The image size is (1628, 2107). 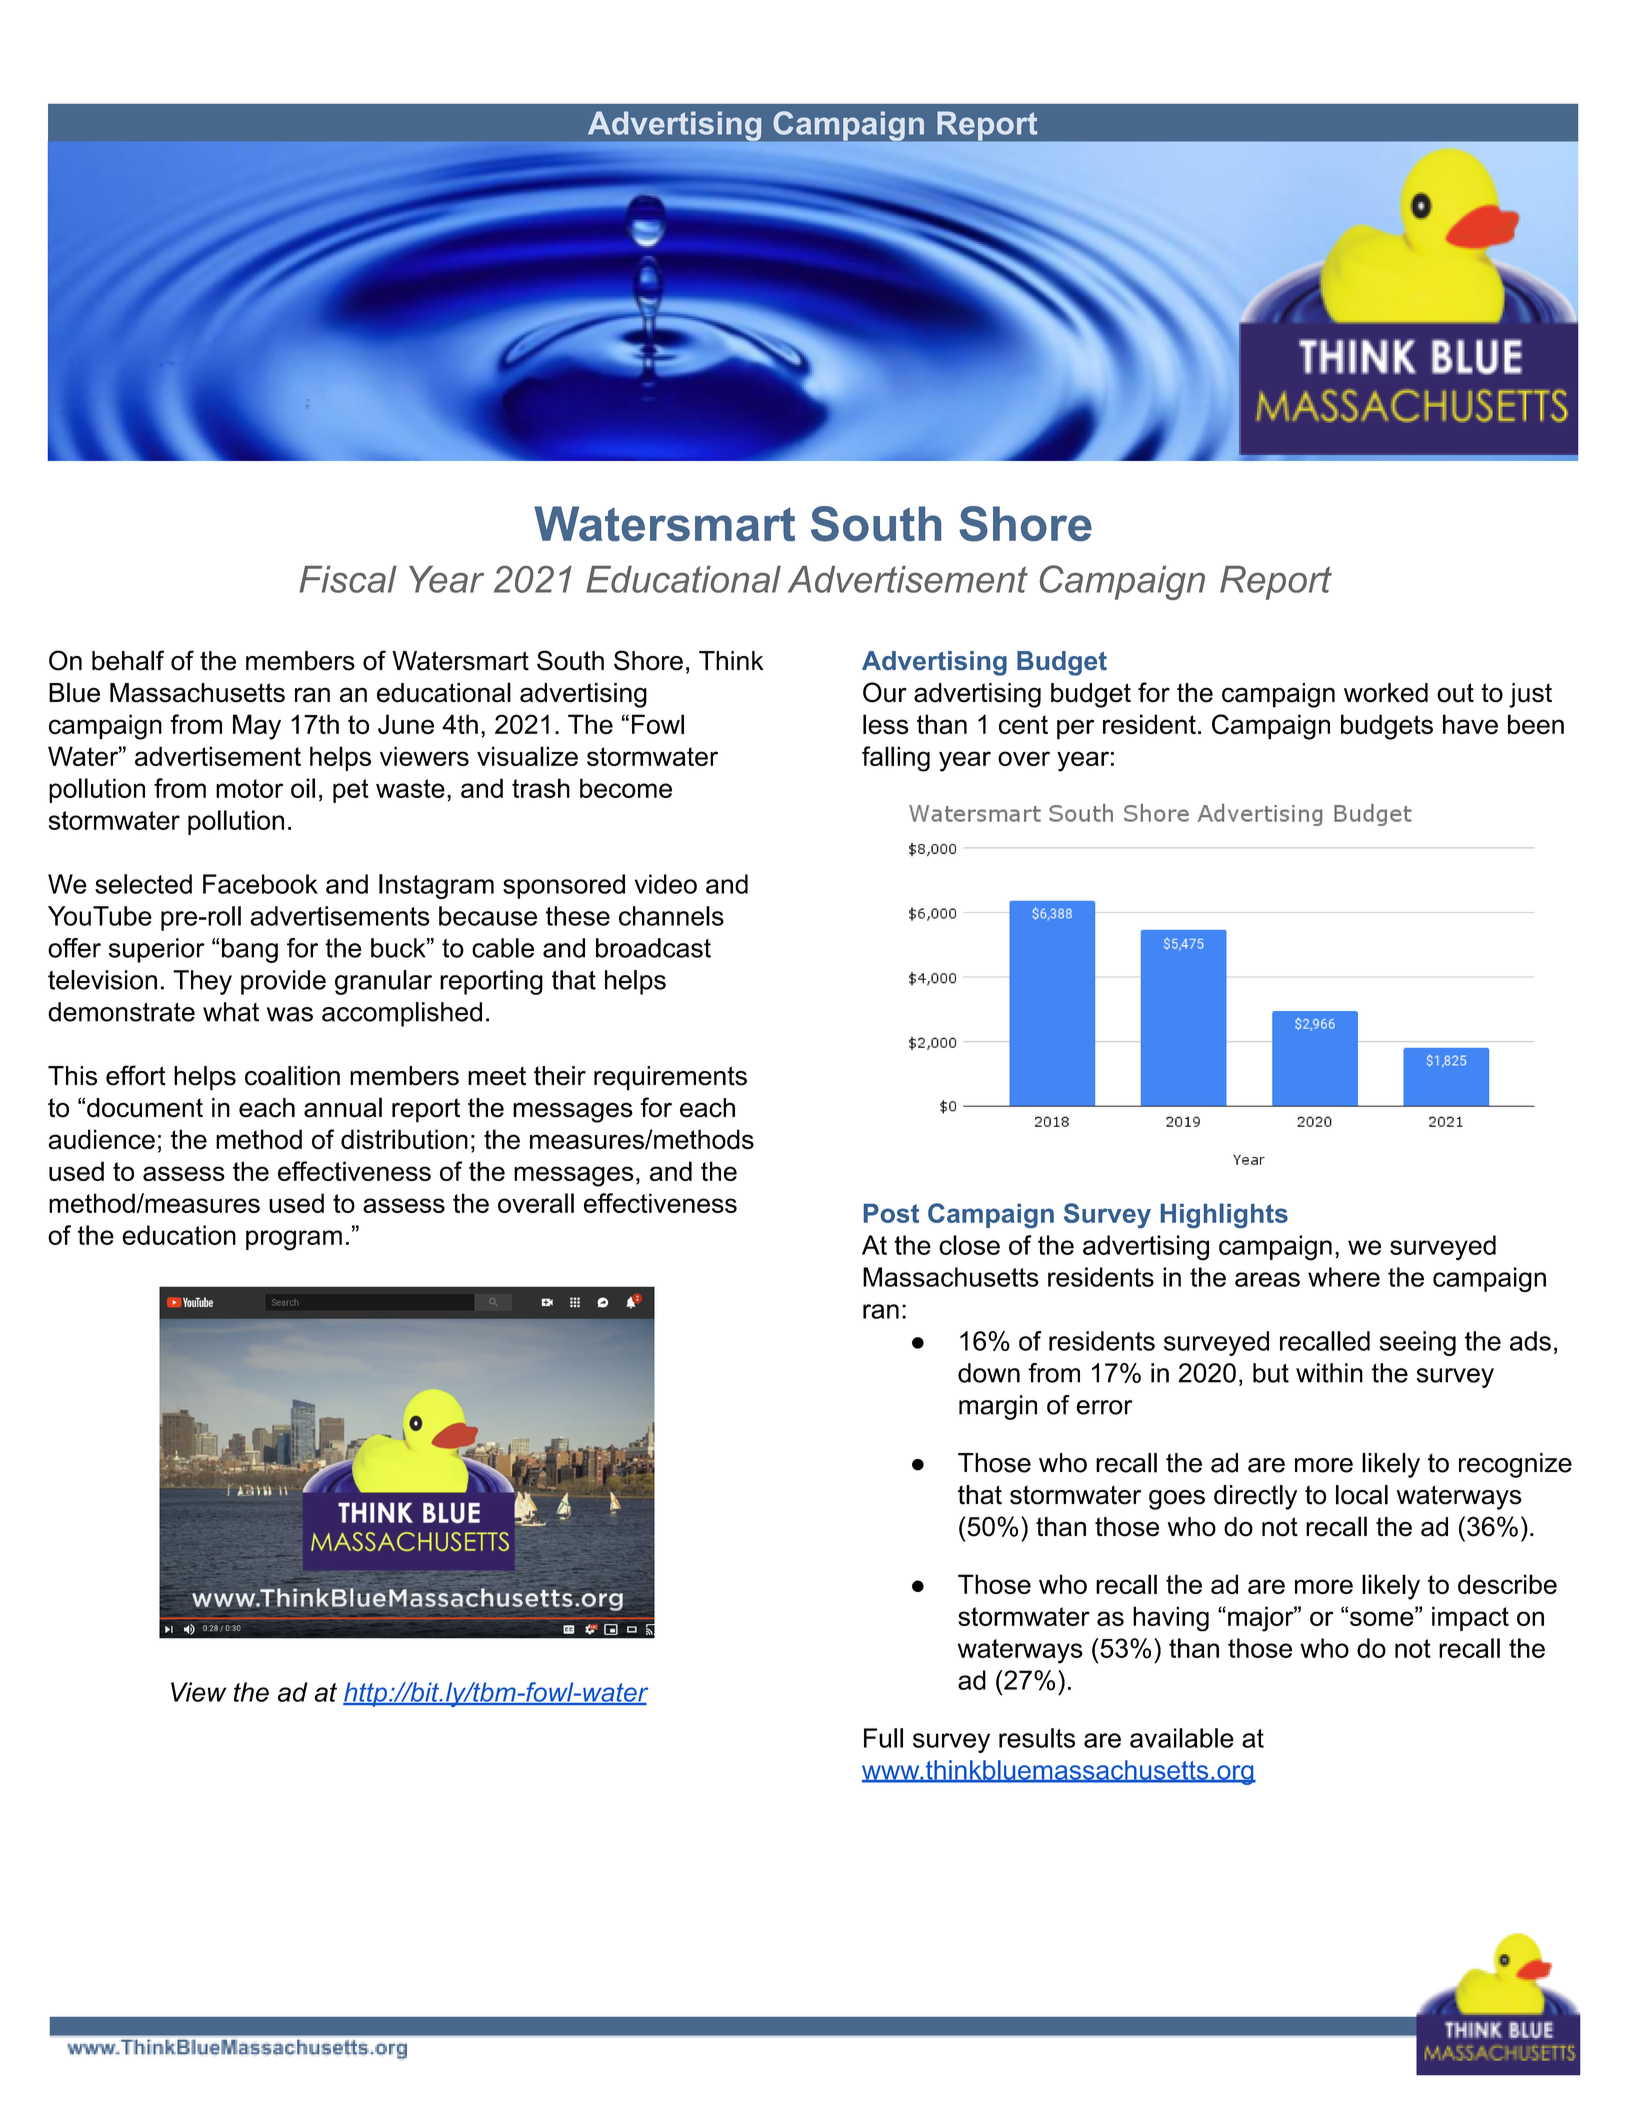 I want to click on worked, so click(x=1386, y=693).
